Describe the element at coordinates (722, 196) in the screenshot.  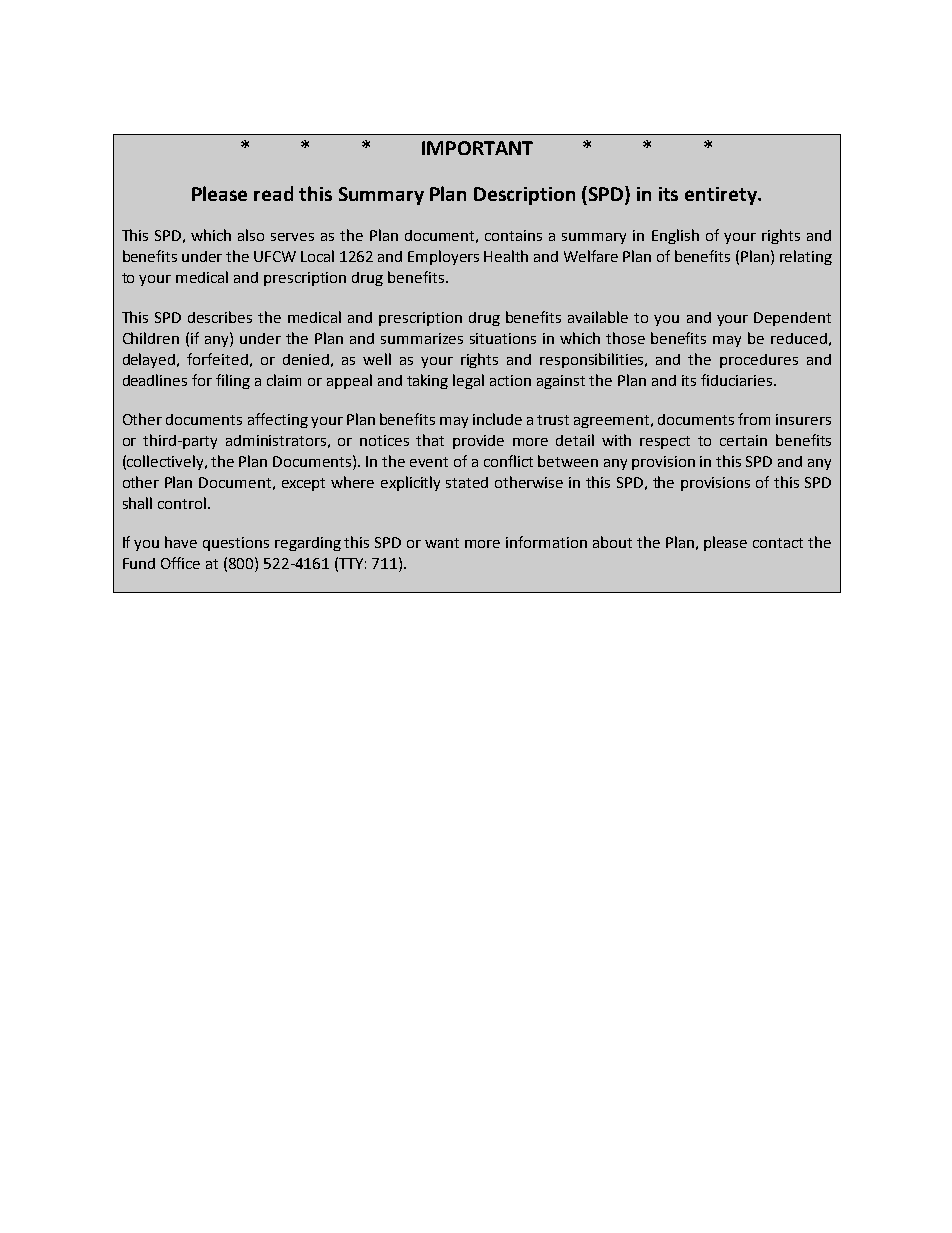
I see `entirety` at that location.
